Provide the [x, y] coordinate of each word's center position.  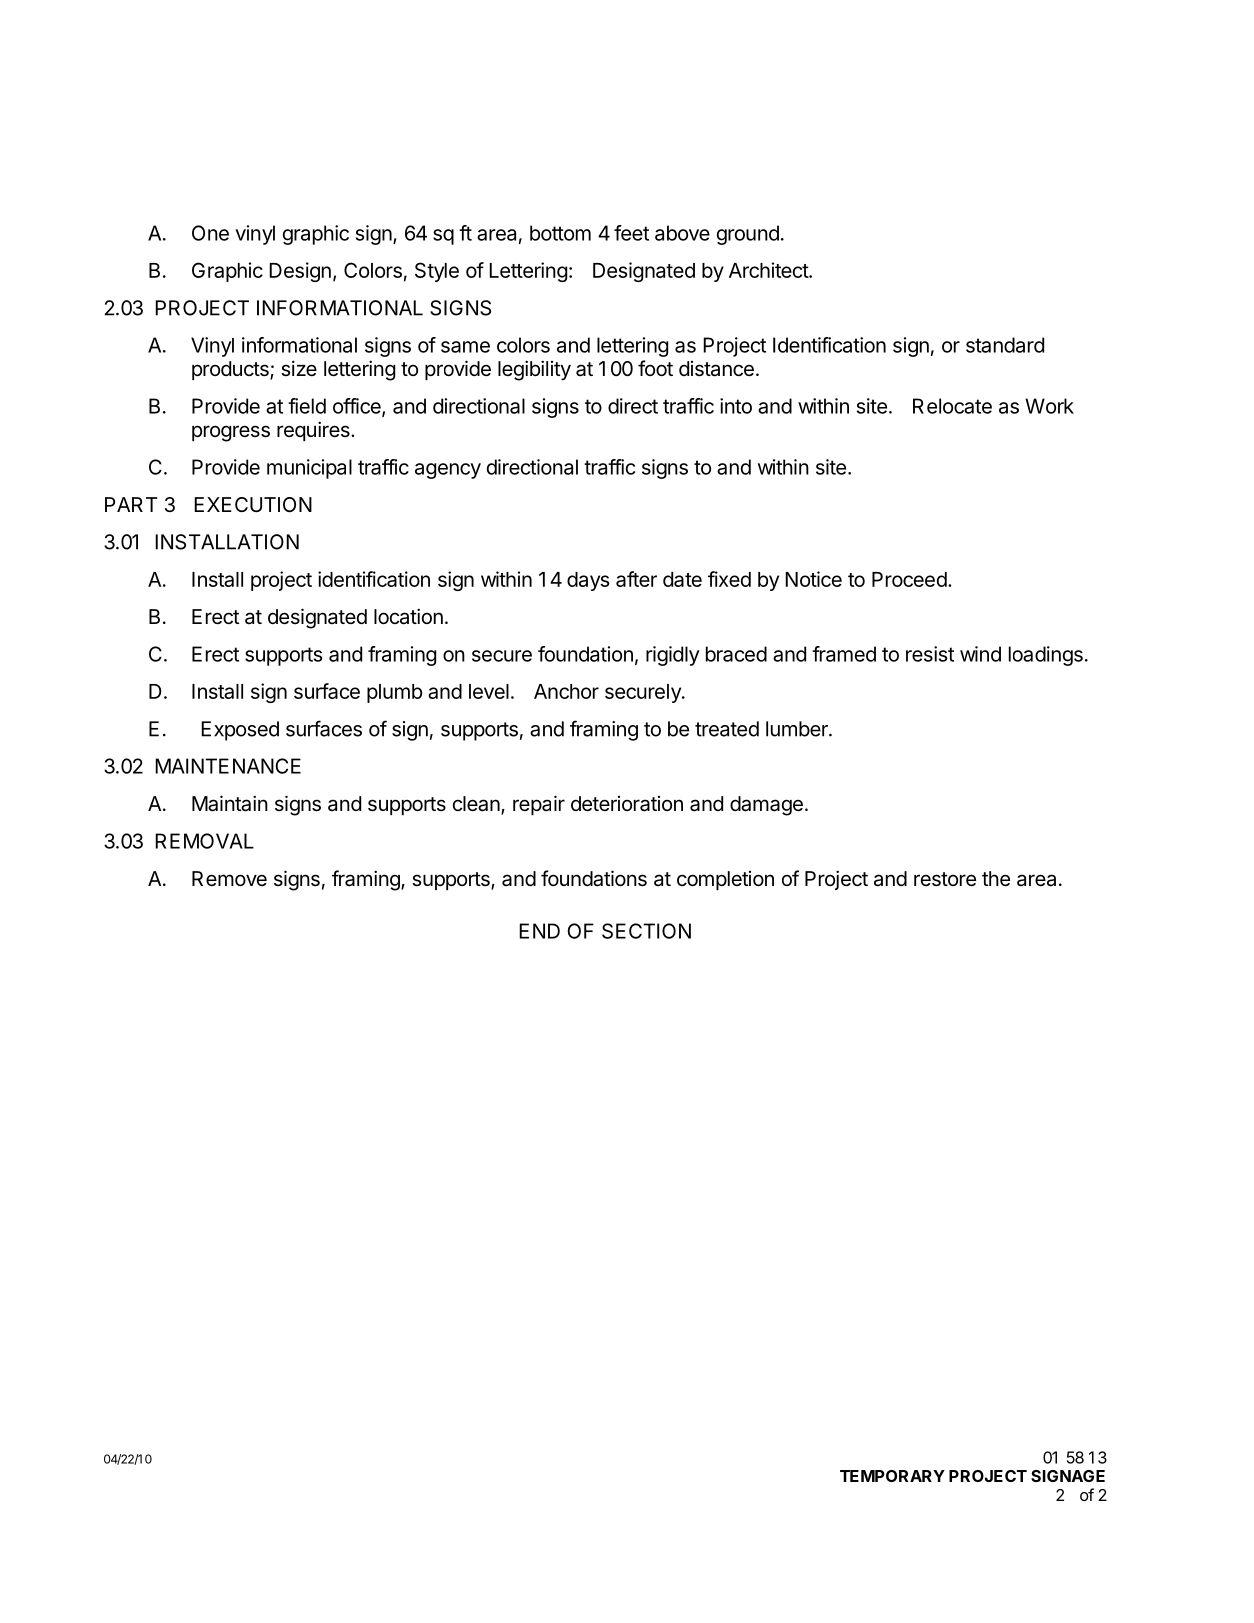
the [996, 879]
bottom [560, 233]
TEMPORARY [892, 1476]
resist [930, 654]
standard [1005, 345]
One [210, 233]
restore [945, 879]
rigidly [673, 656]
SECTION [646, 931]
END [539, 931]
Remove [229, 878]
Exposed [240, 731]
